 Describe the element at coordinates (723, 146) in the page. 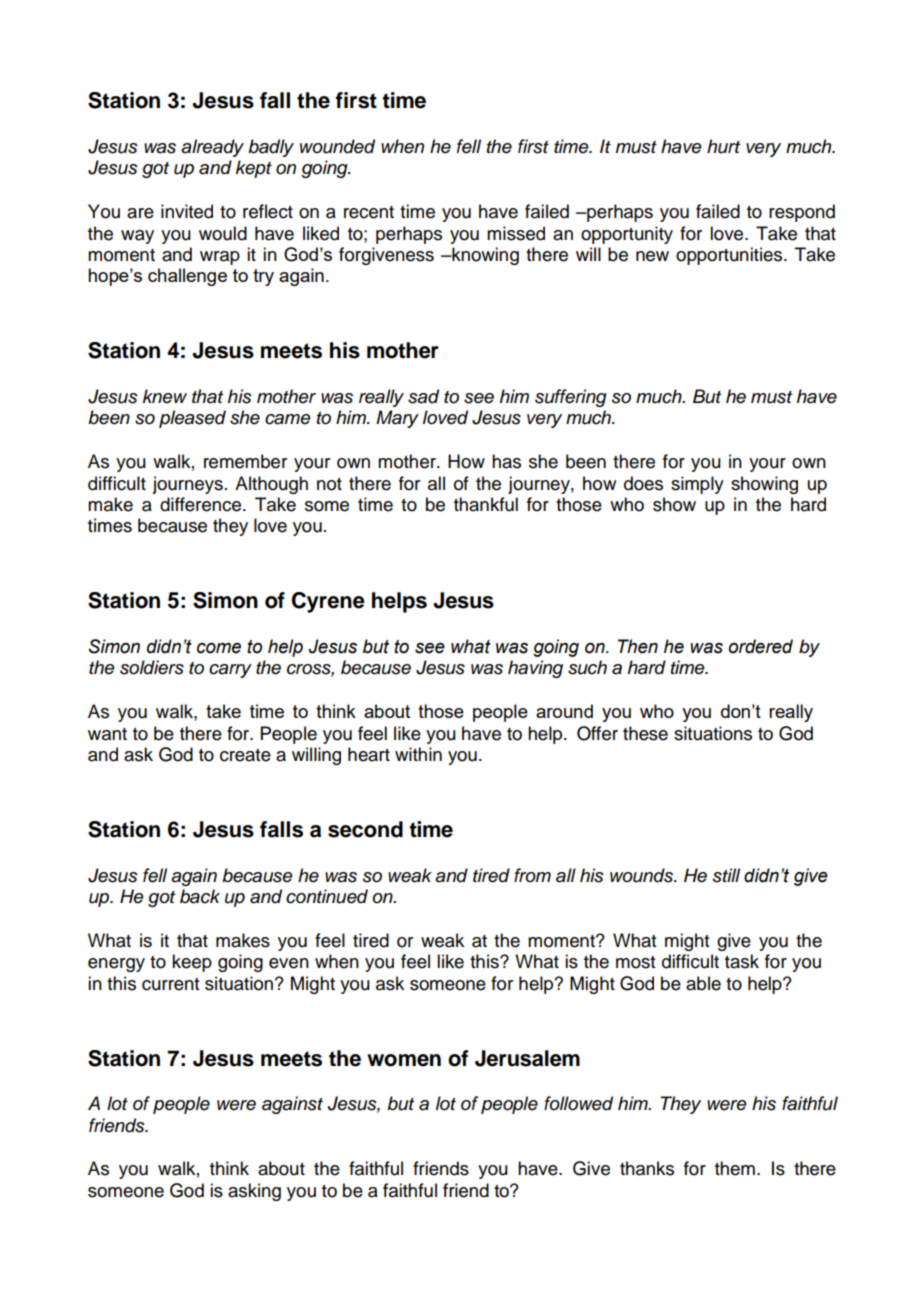

I see `hurt` at that location.
